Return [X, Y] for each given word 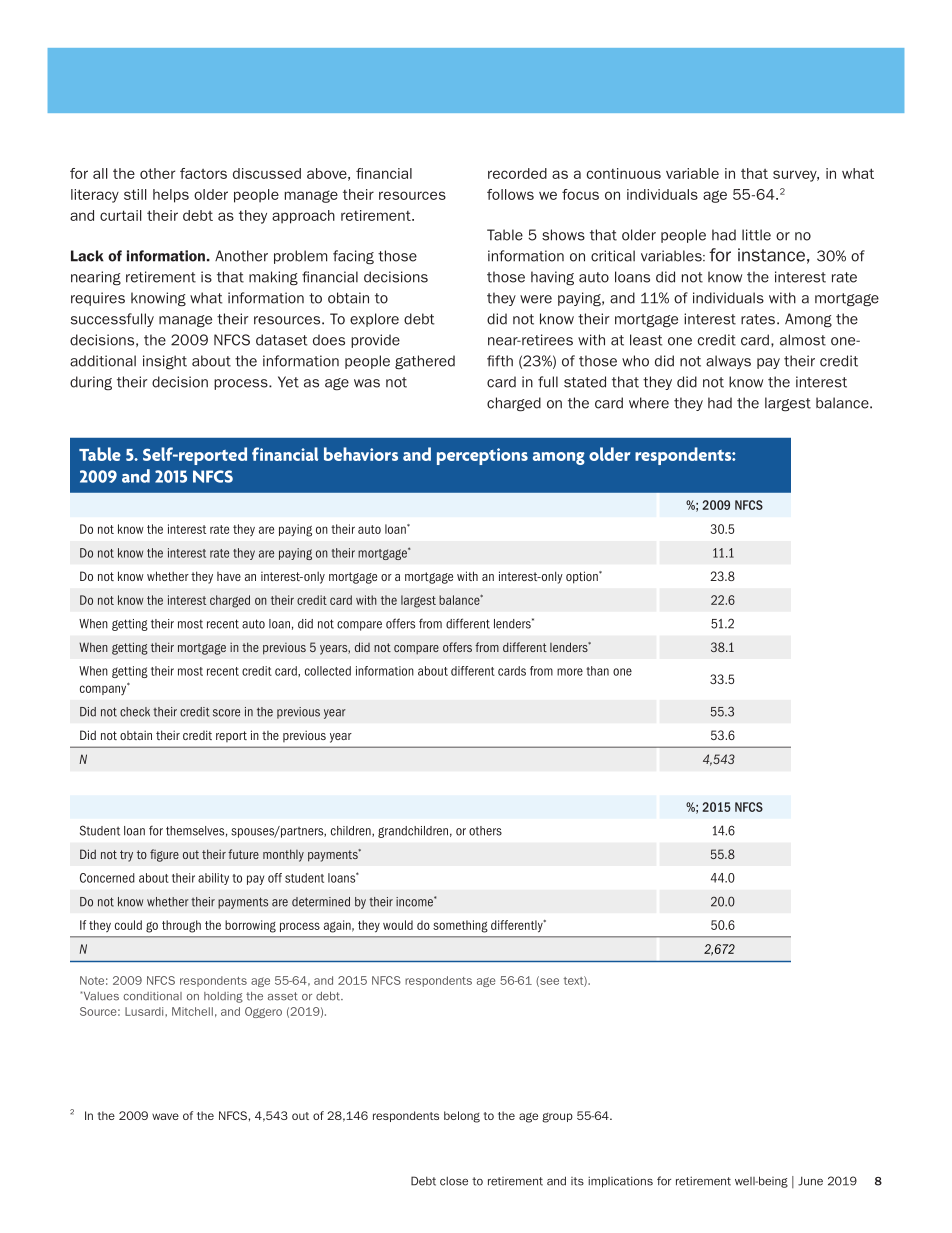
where [649, 403]
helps [171, 196]
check [135, 712]
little [756, 235]
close [454, 1181]
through [181, 926]
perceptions [482, 456]
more [570, 672]
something [460, 926]
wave [165, 1116]
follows [510, 194]
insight [165, 362]
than [598, 671]
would [398, 925]
